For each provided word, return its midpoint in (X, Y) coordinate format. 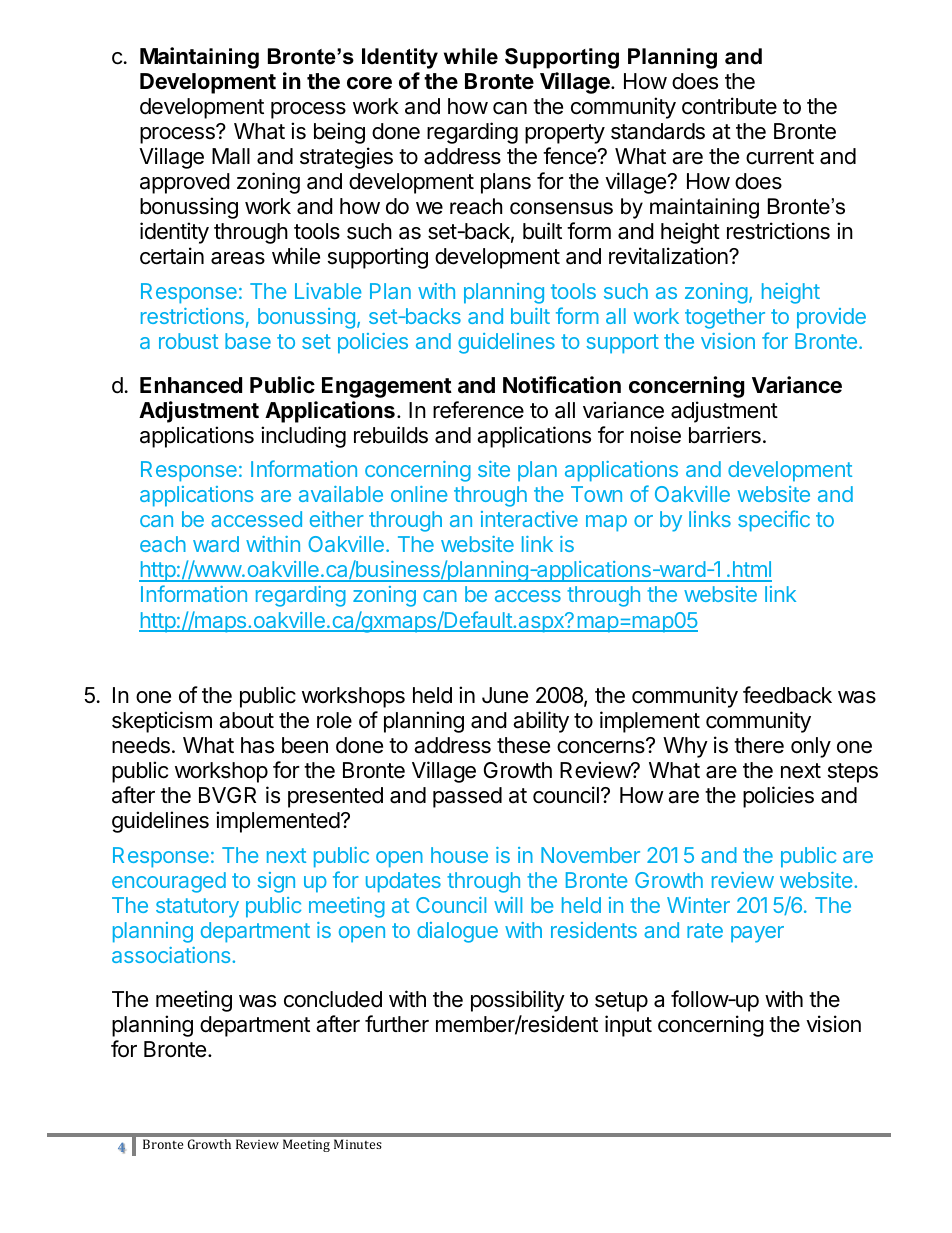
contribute (729, 106)
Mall (231, 156)
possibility (518, 1001)
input (628, 1026)
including (303, 437)
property (565, 134)
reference (478, 410)
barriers (725, 435)
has (257, 745)
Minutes (358, 1144)
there (759, 745)
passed (467, 797)
